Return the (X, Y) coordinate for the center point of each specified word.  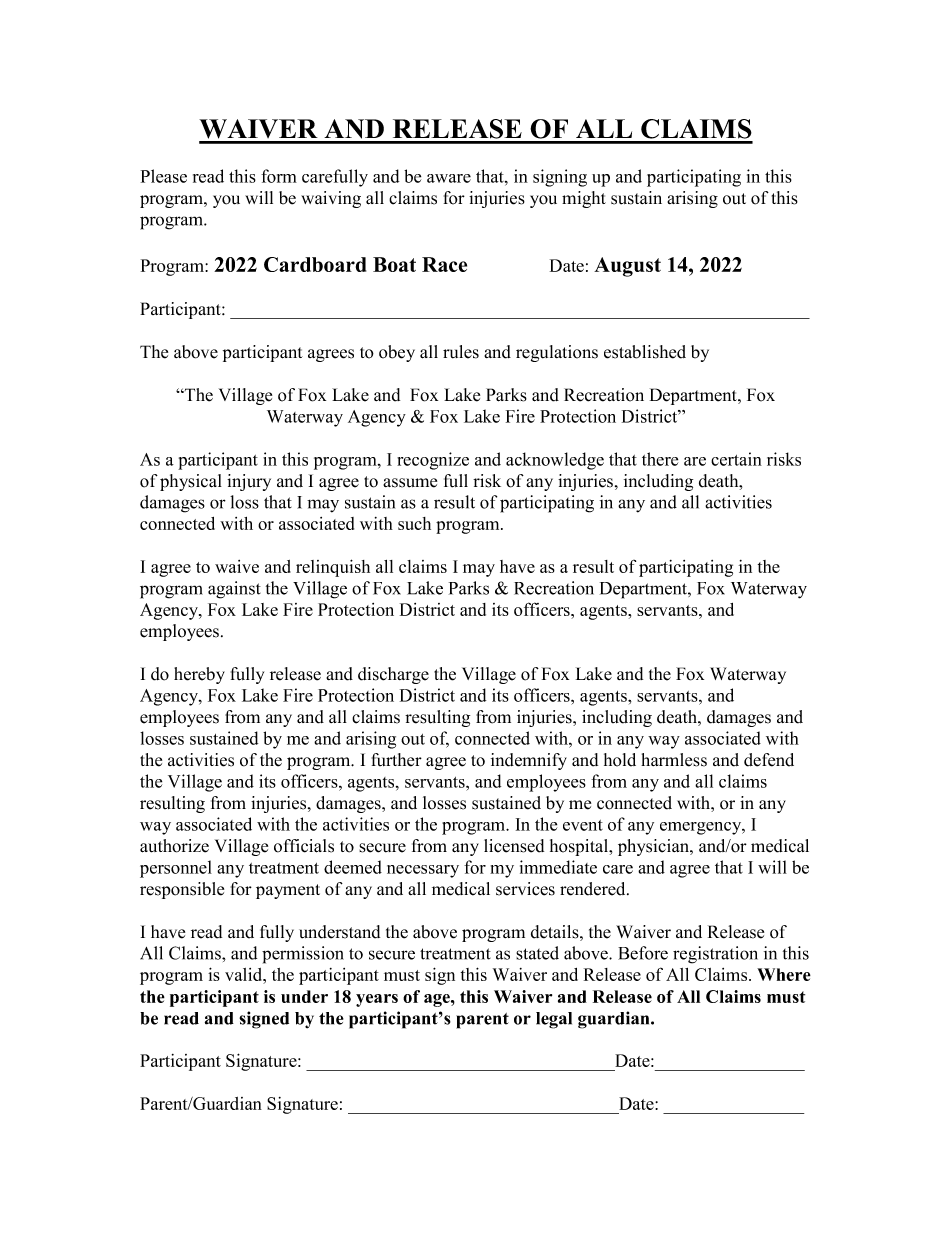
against (234, 590)
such (414, 523)
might (584, 199)
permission (303, 955)
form (279, 176)
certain (736, 459)
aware (449, 178)
